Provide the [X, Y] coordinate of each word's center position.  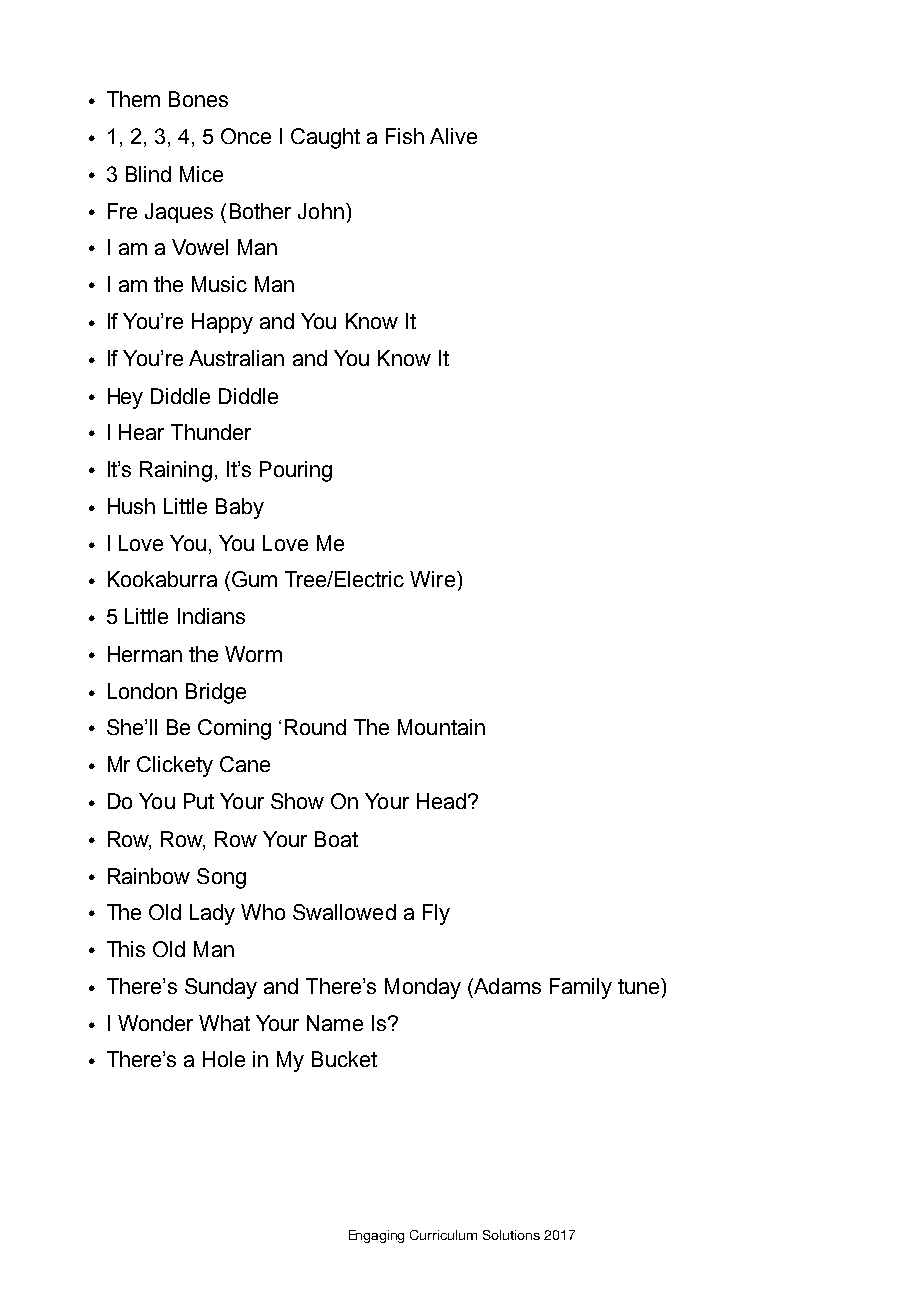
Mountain [441, 727]
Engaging [376, 1236]
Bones [198, 99]
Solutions [511, 1235]
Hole [224, 1059]
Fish [405, 136]
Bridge [216, 693]
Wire [432, 579]
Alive [453, 136]
